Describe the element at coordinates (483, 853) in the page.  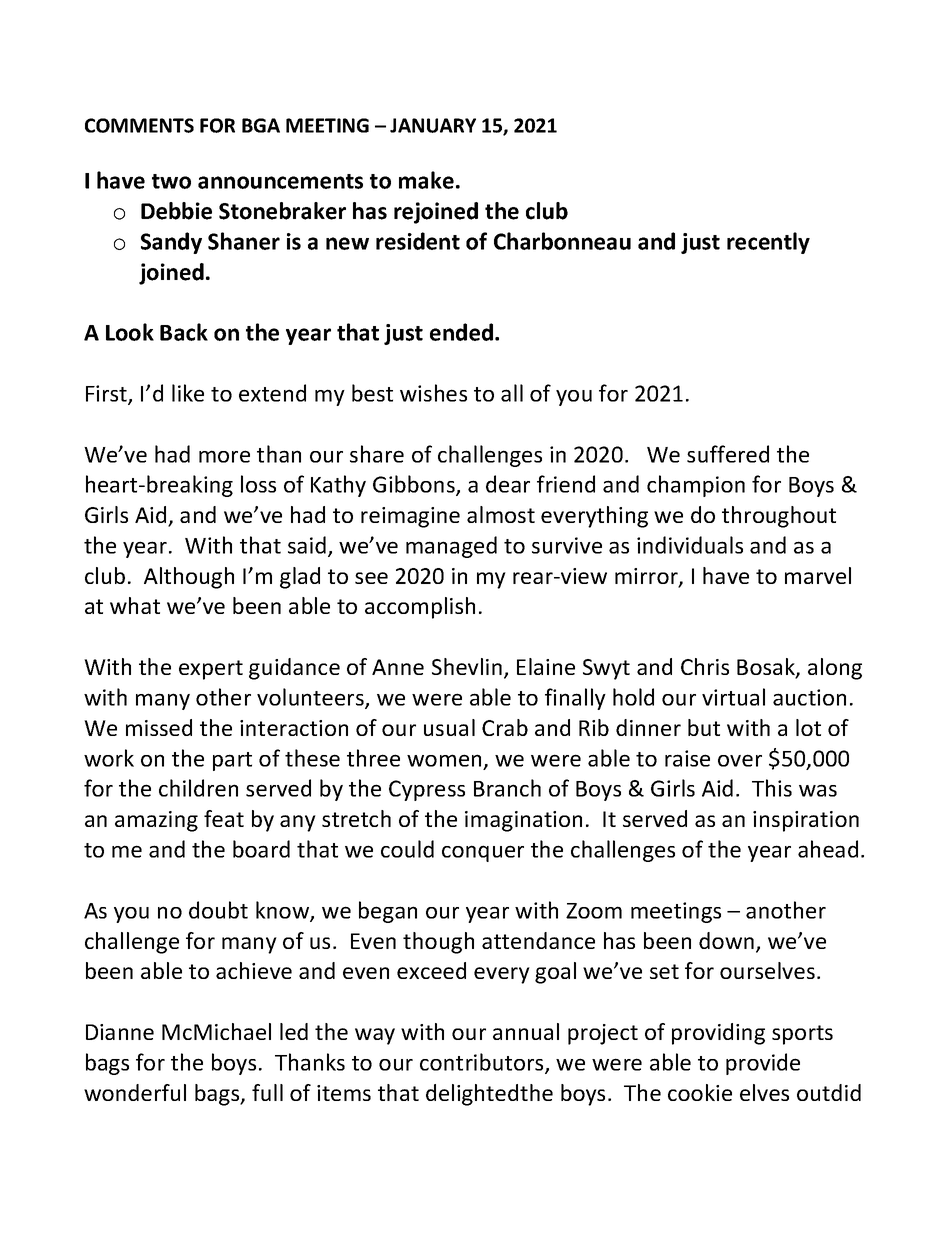
I see `conquer` at that location.
